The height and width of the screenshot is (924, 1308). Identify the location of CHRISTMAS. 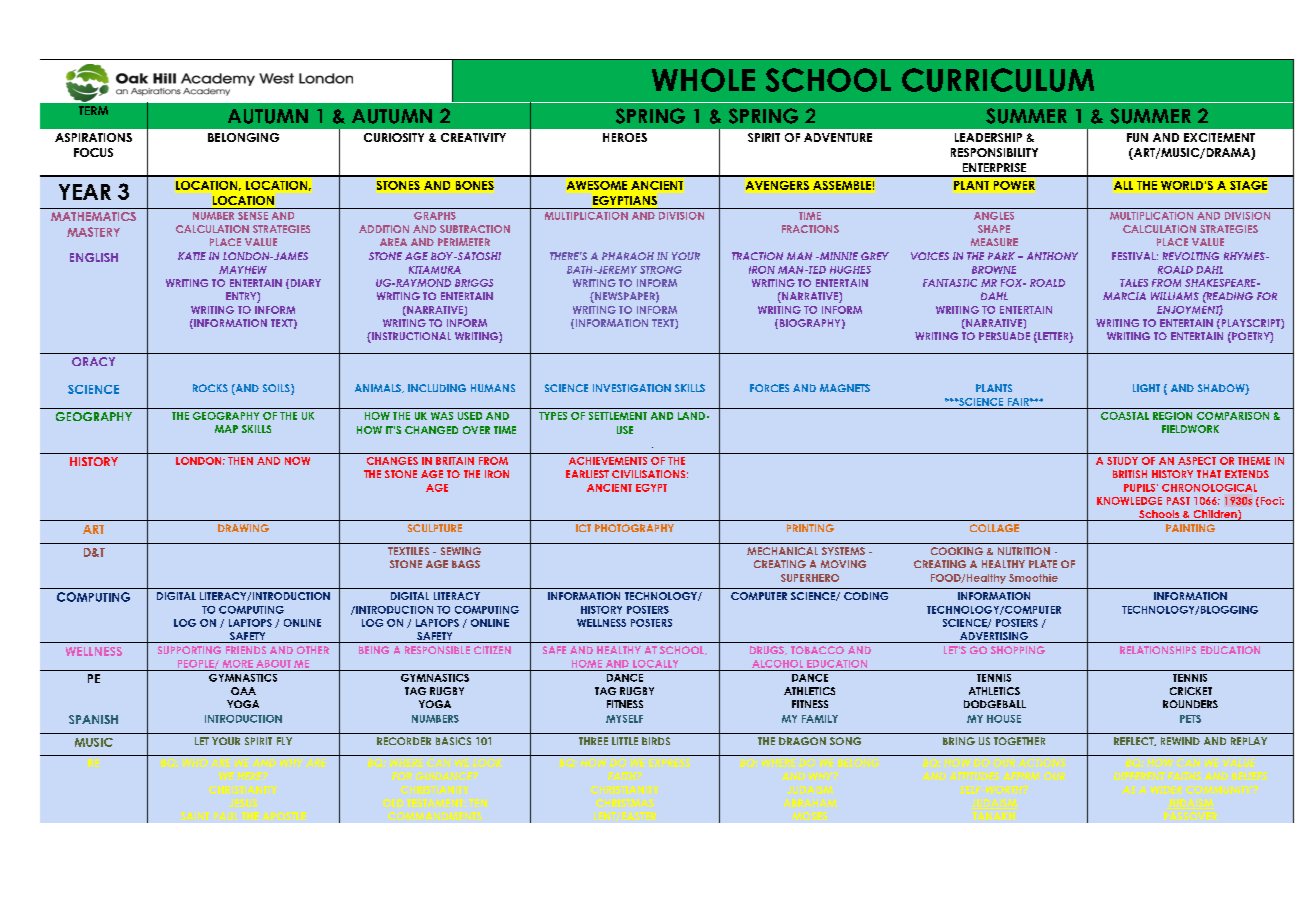
(625, 803).
